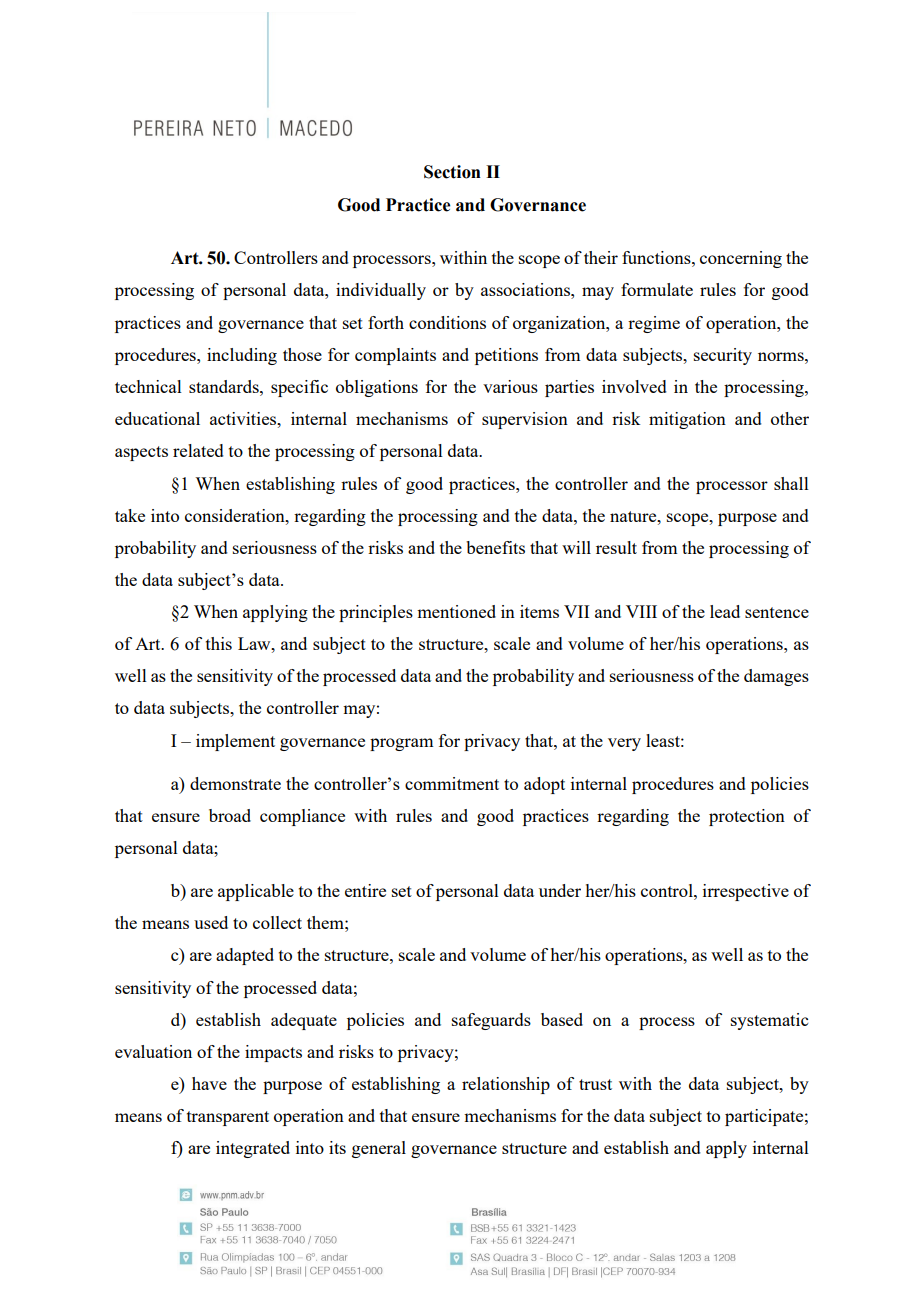 The height and width of the page is (1308, 924). I want to click on mentioned, so click(456, 611).
